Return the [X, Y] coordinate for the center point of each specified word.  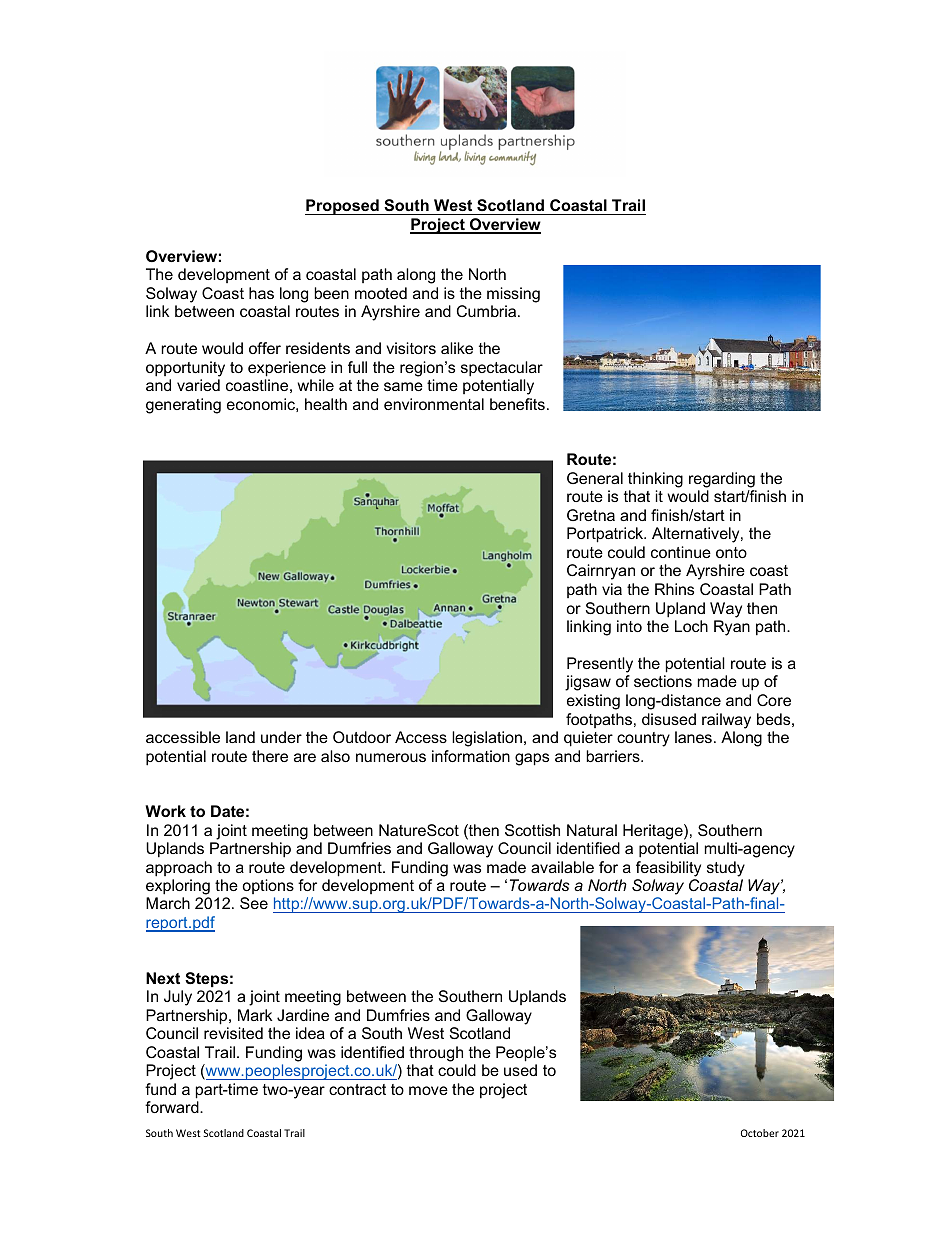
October [760, 1133]
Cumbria [488, 311]
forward [173, 1107]
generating [183, 406]
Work [165, 811]
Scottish [532, 830]
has [261, 293]
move [428, 1090]
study [726, 869]
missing [513, 295]
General [595, 478]
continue [681, 552]
